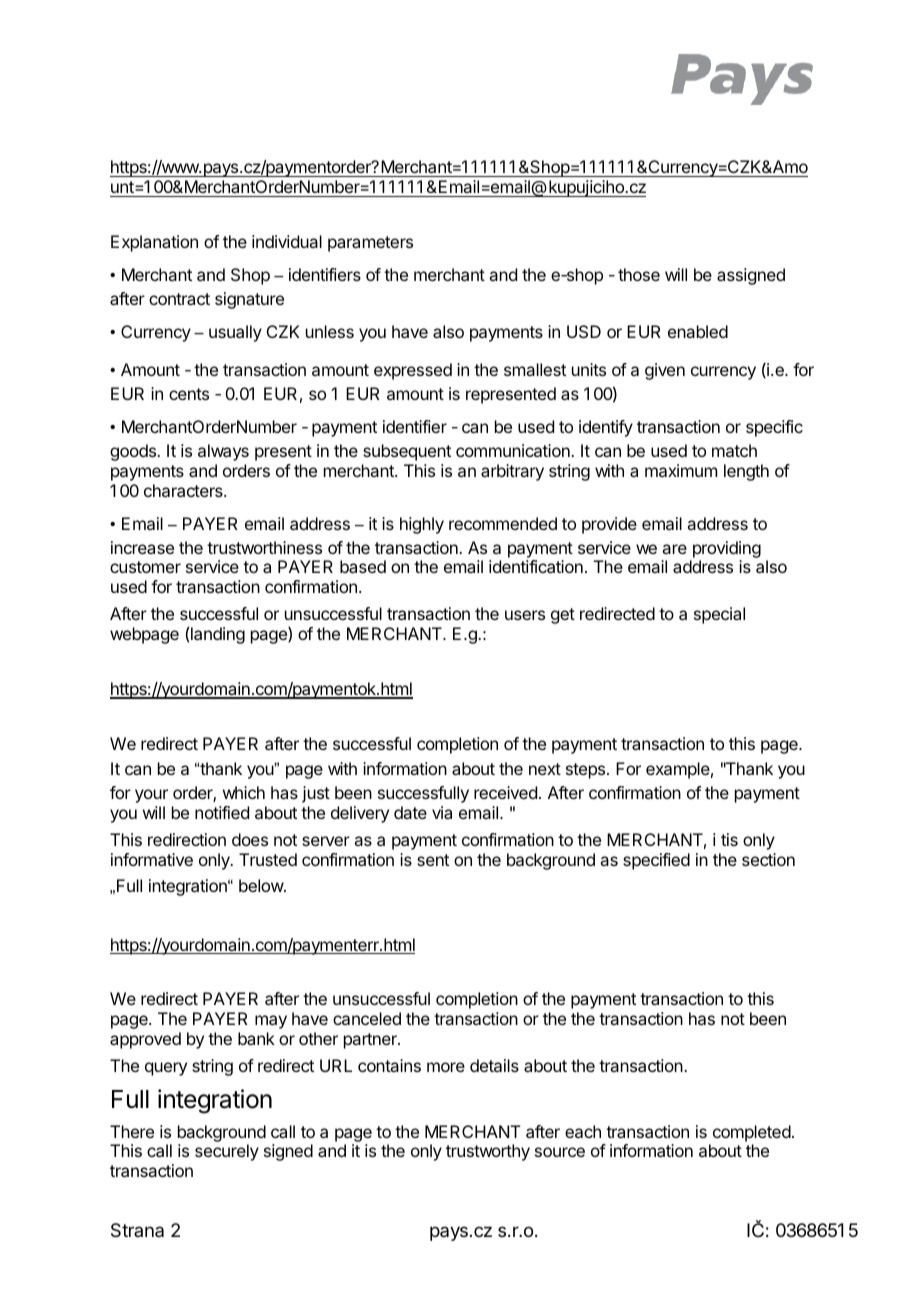 The width and height of the document is (924, 1308). Describe the element at coordinates (656, 861) in the document. I see `specified` at that location.
